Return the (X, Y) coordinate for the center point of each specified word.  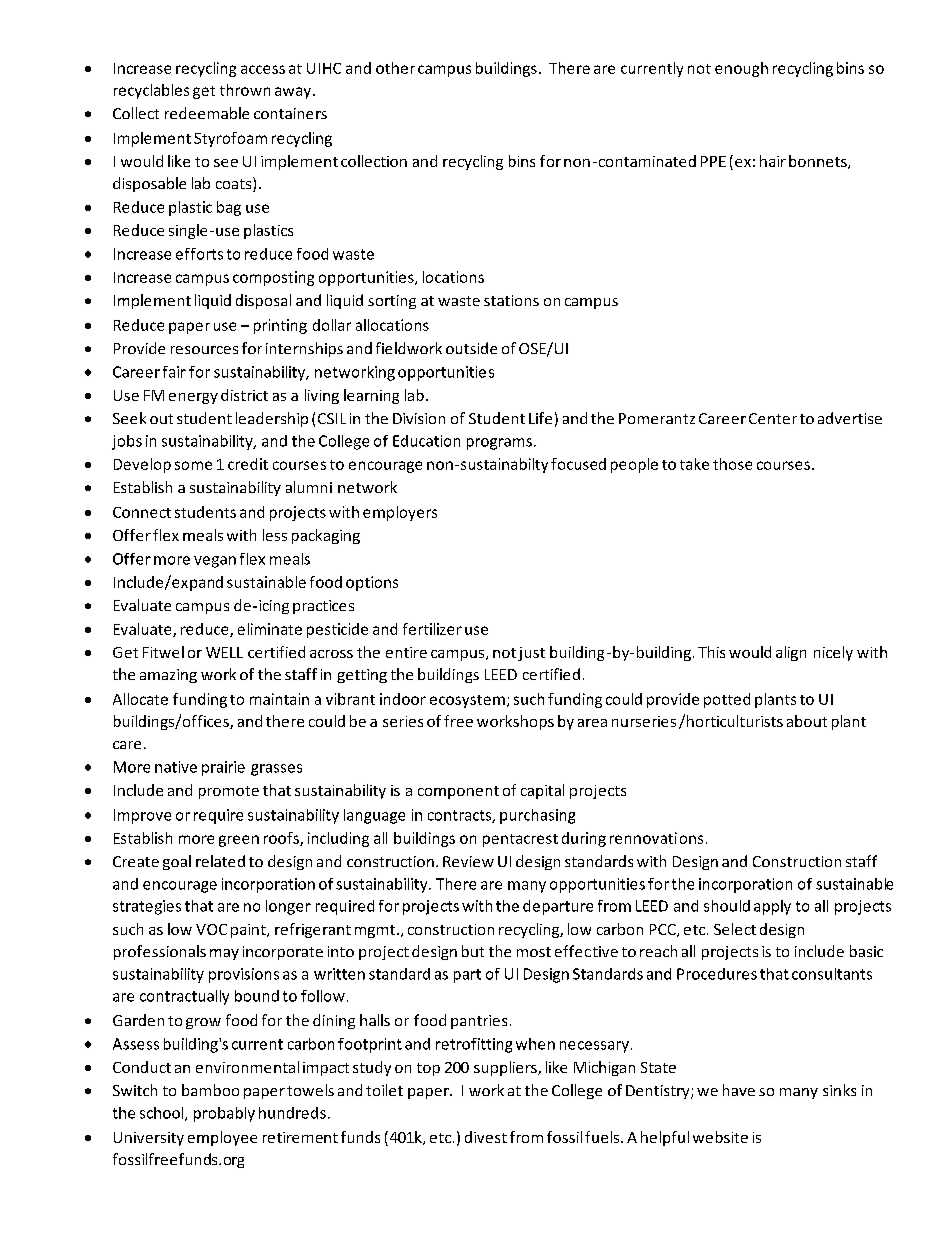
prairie (223, 768)
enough (741, 69)
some (193, 465)
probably (224, 1114)
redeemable (207, 113)
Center (773, 418)
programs (499, 444)
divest (486, 1137)
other (395, 68)
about (807, 721)
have (739, 1090)
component (458, 792)
